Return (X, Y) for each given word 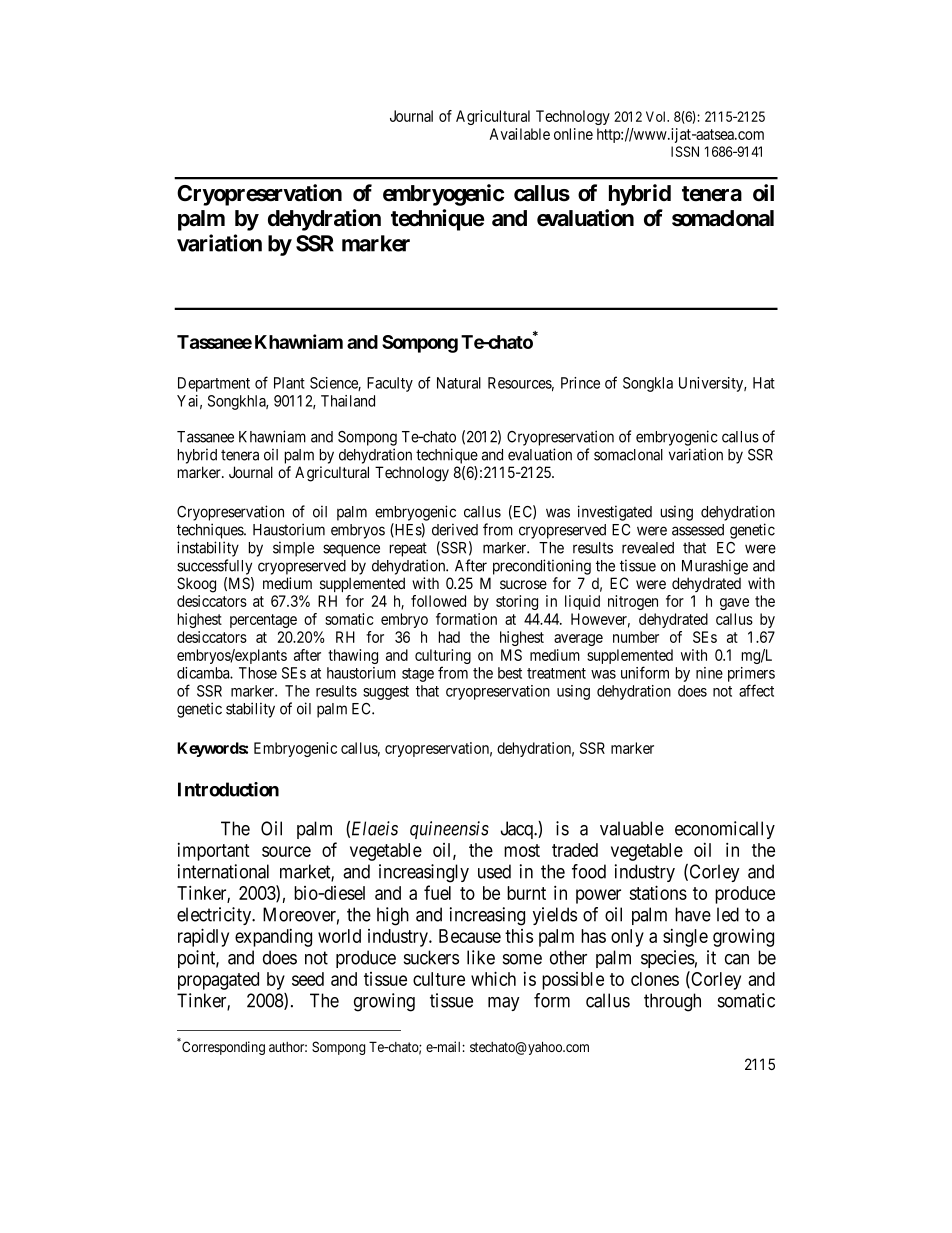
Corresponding (222, 1047)
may (504, 1004)
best (510, 673)
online (573, 134)
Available (519, 134)
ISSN (685, 151)
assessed (698, 530)
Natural (459, 383)
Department (214, 384)
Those (258, 673)
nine (709, 673)
